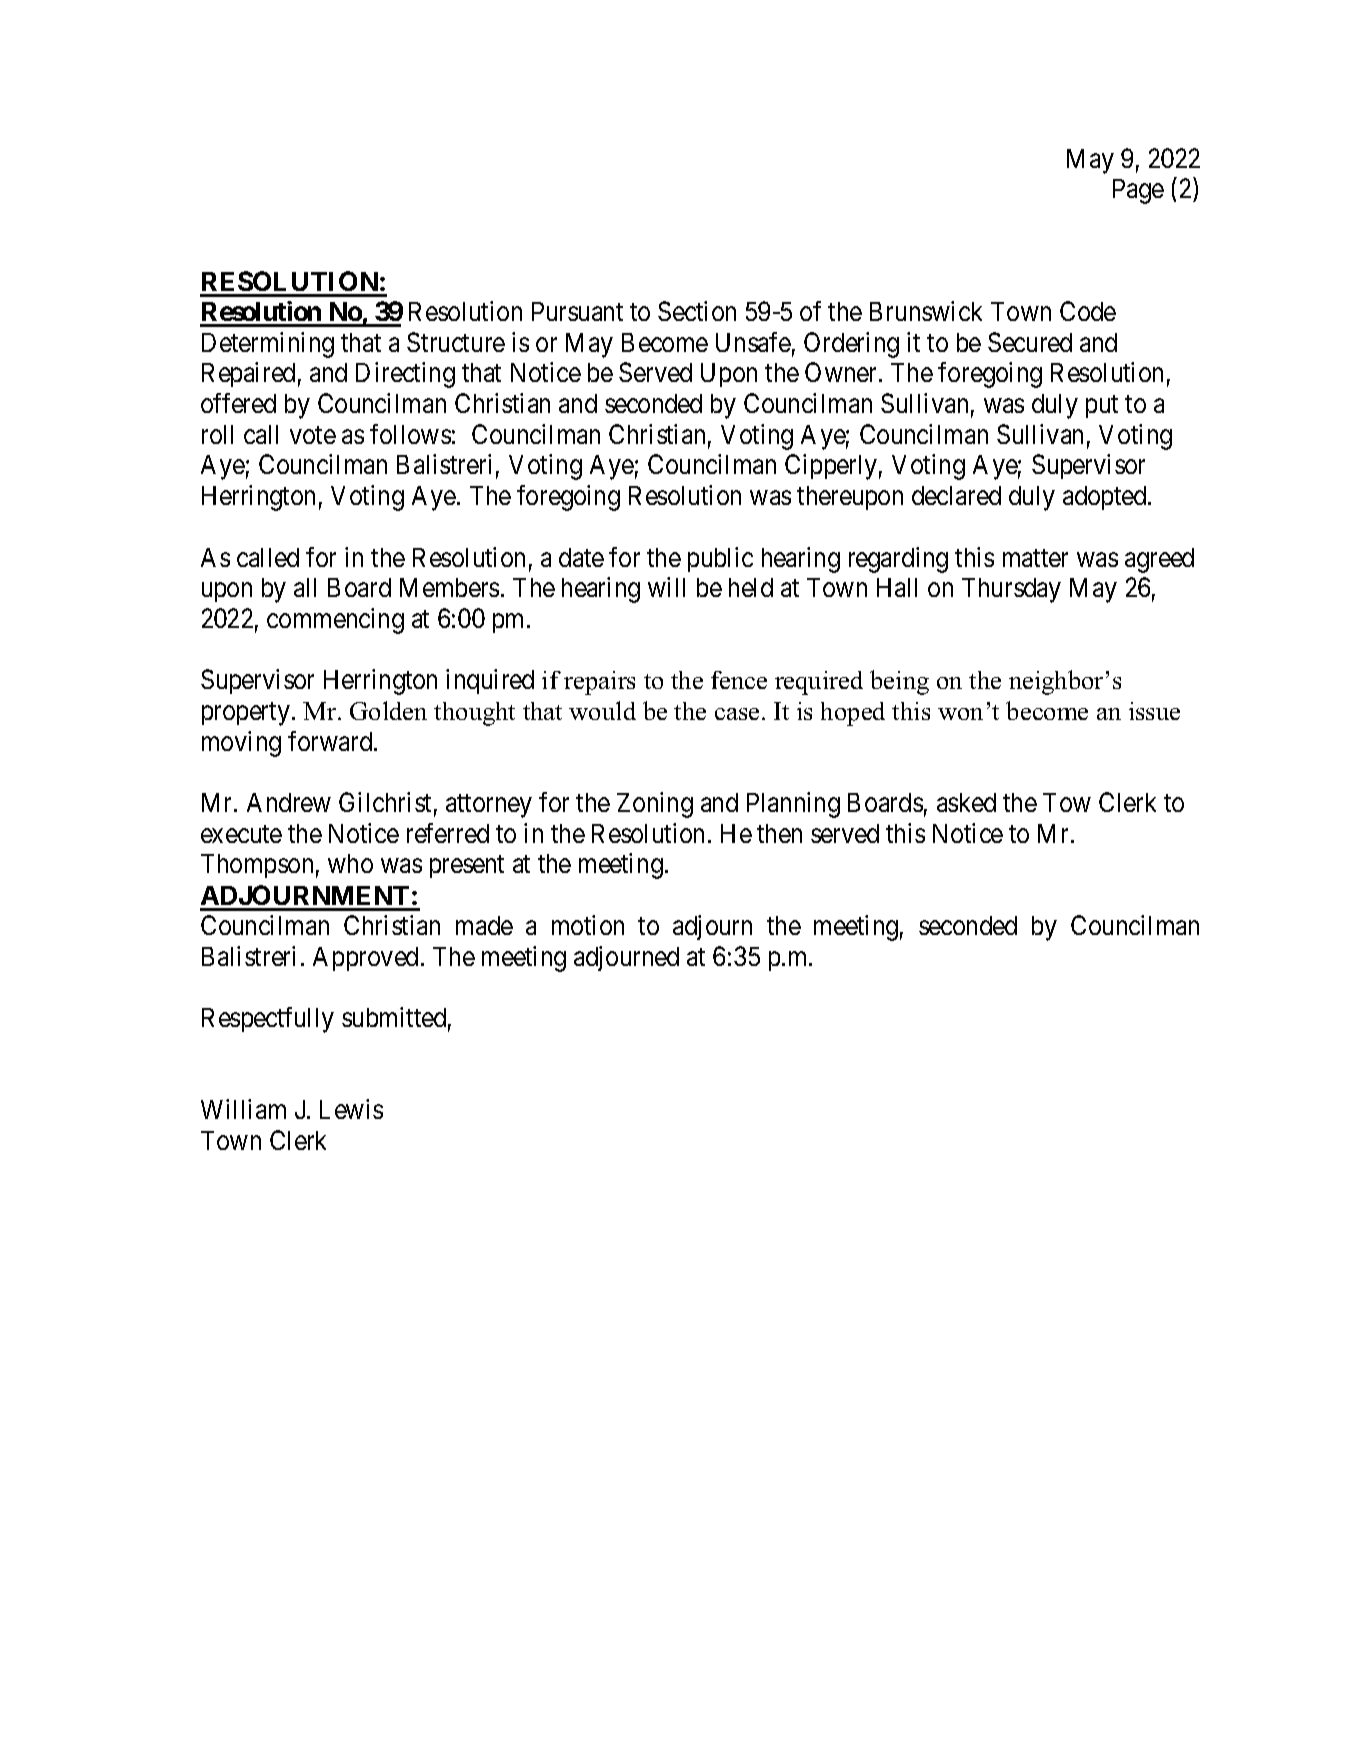 The image size is (1361, 1761). What do you see at coordinates (697, 311) in the screenshot?
I see `Section` at bounding box center [697, 311].
